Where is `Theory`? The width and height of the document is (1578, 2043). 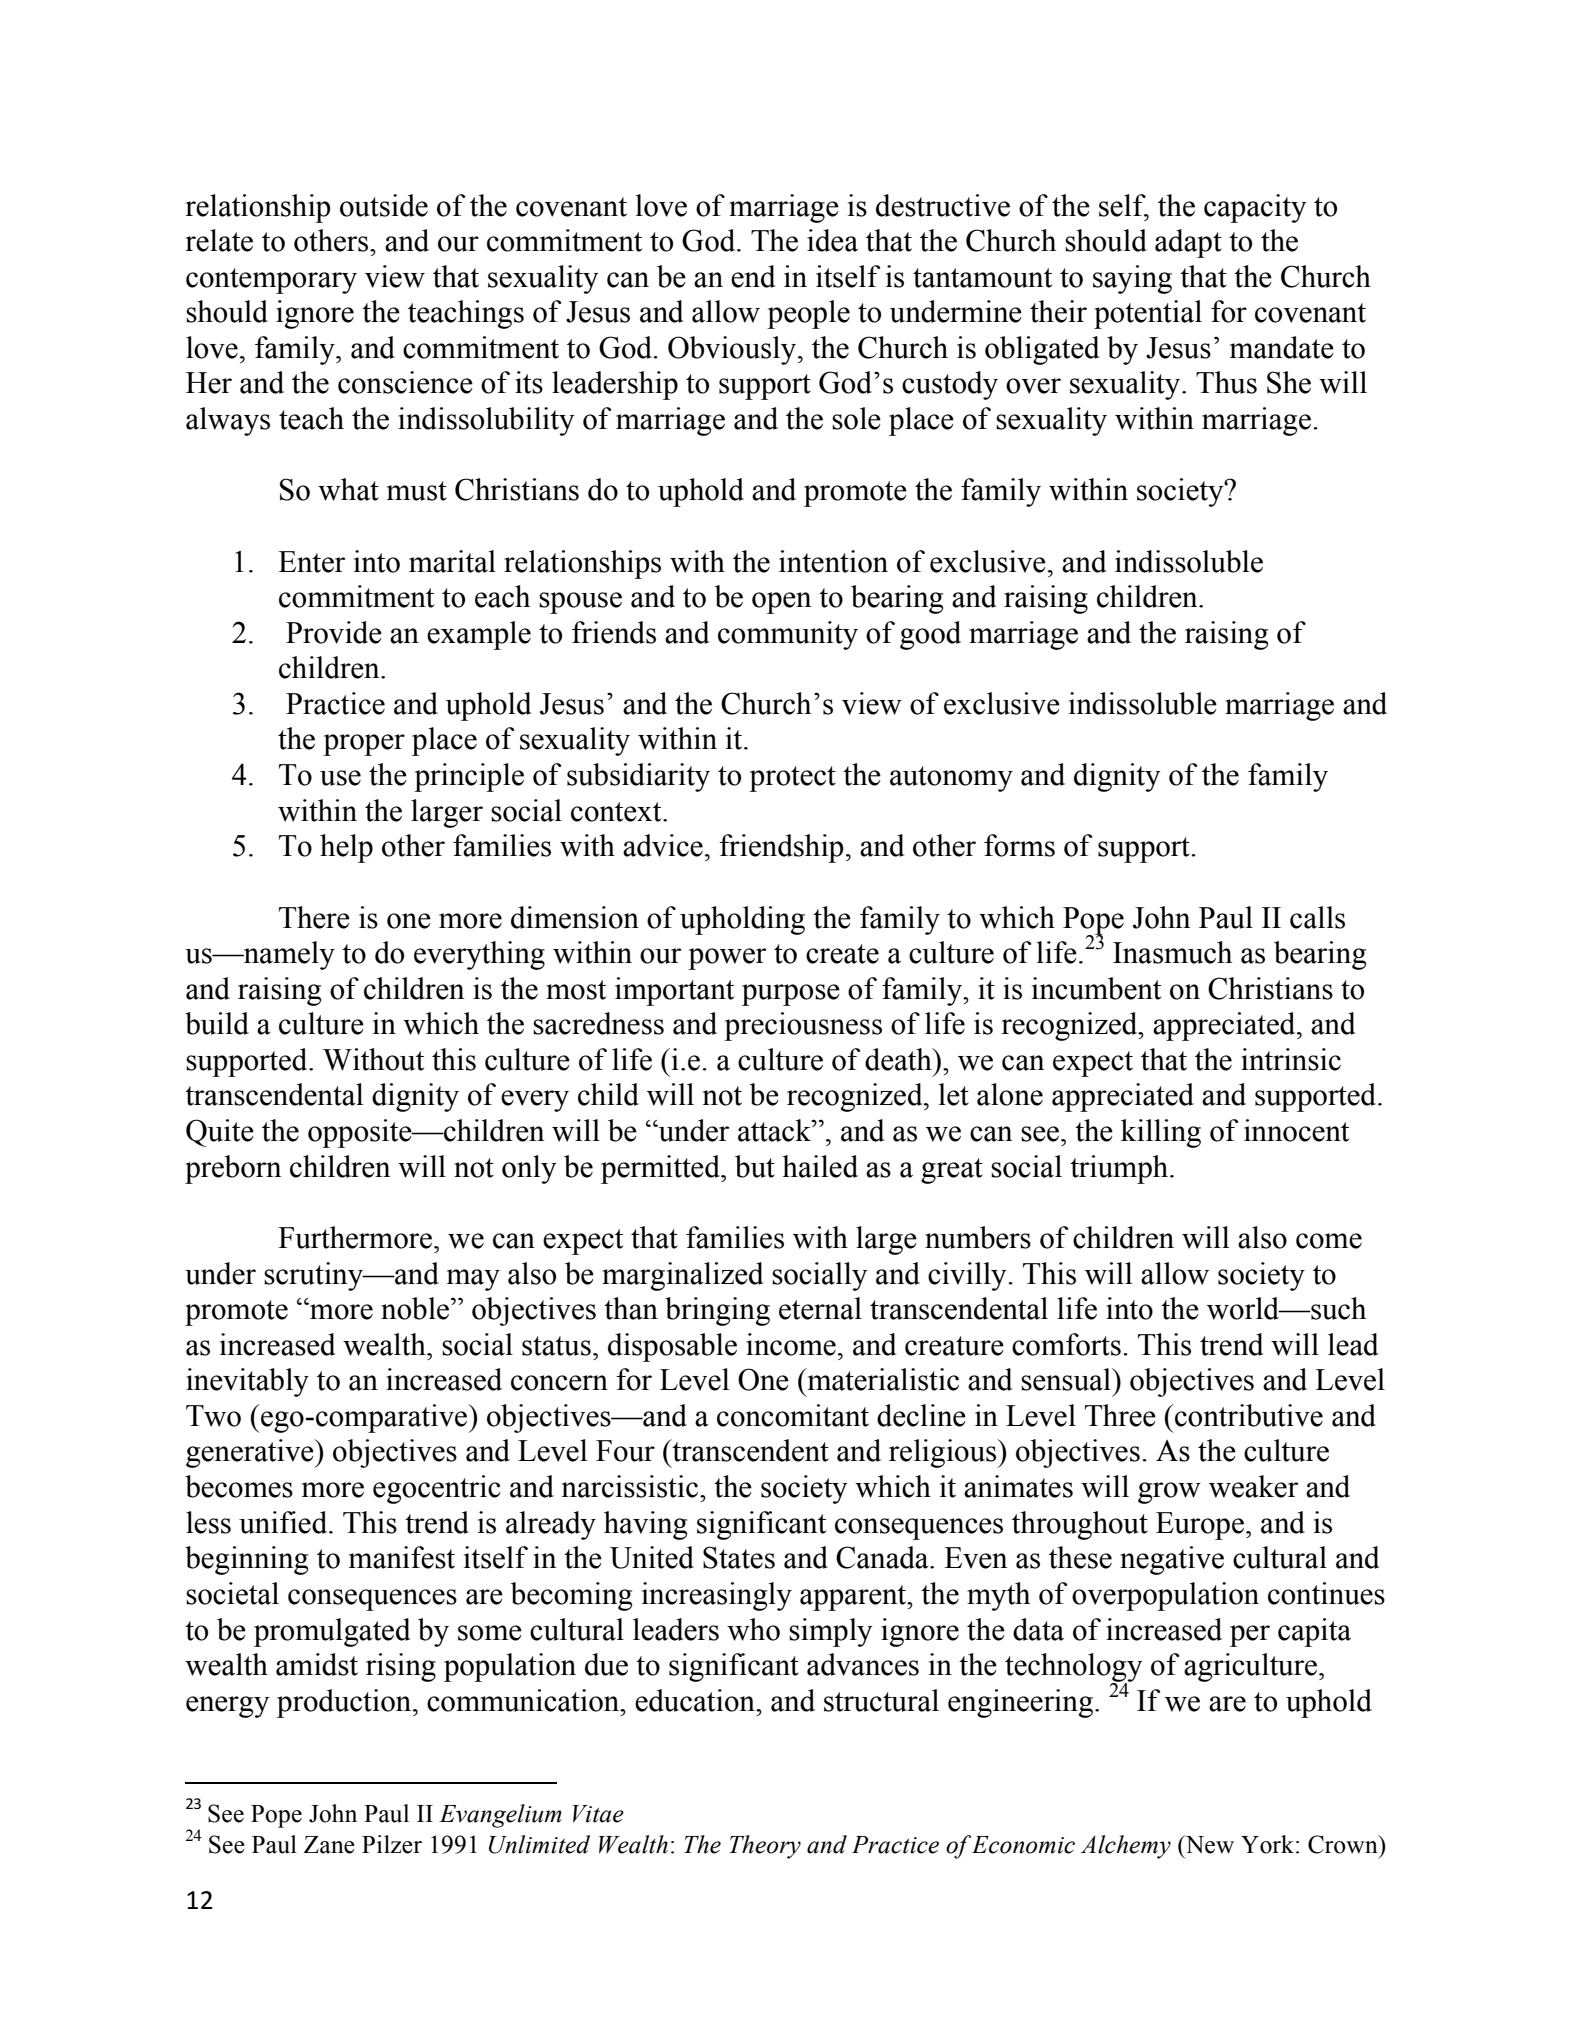
Theory is located at coordinates (765, 1847).
